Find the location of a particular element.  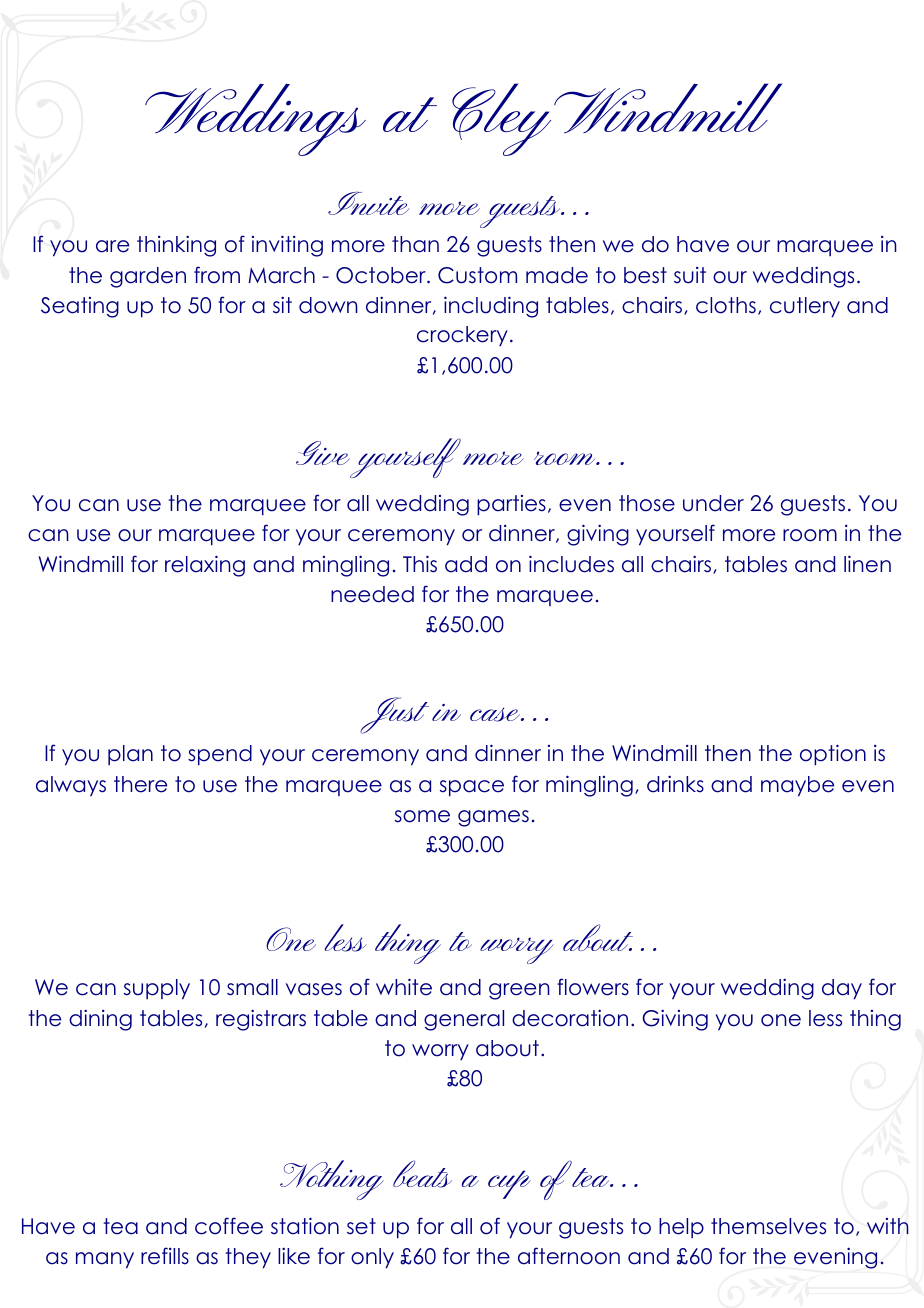

Custom is located at coordinates (477, 275).
